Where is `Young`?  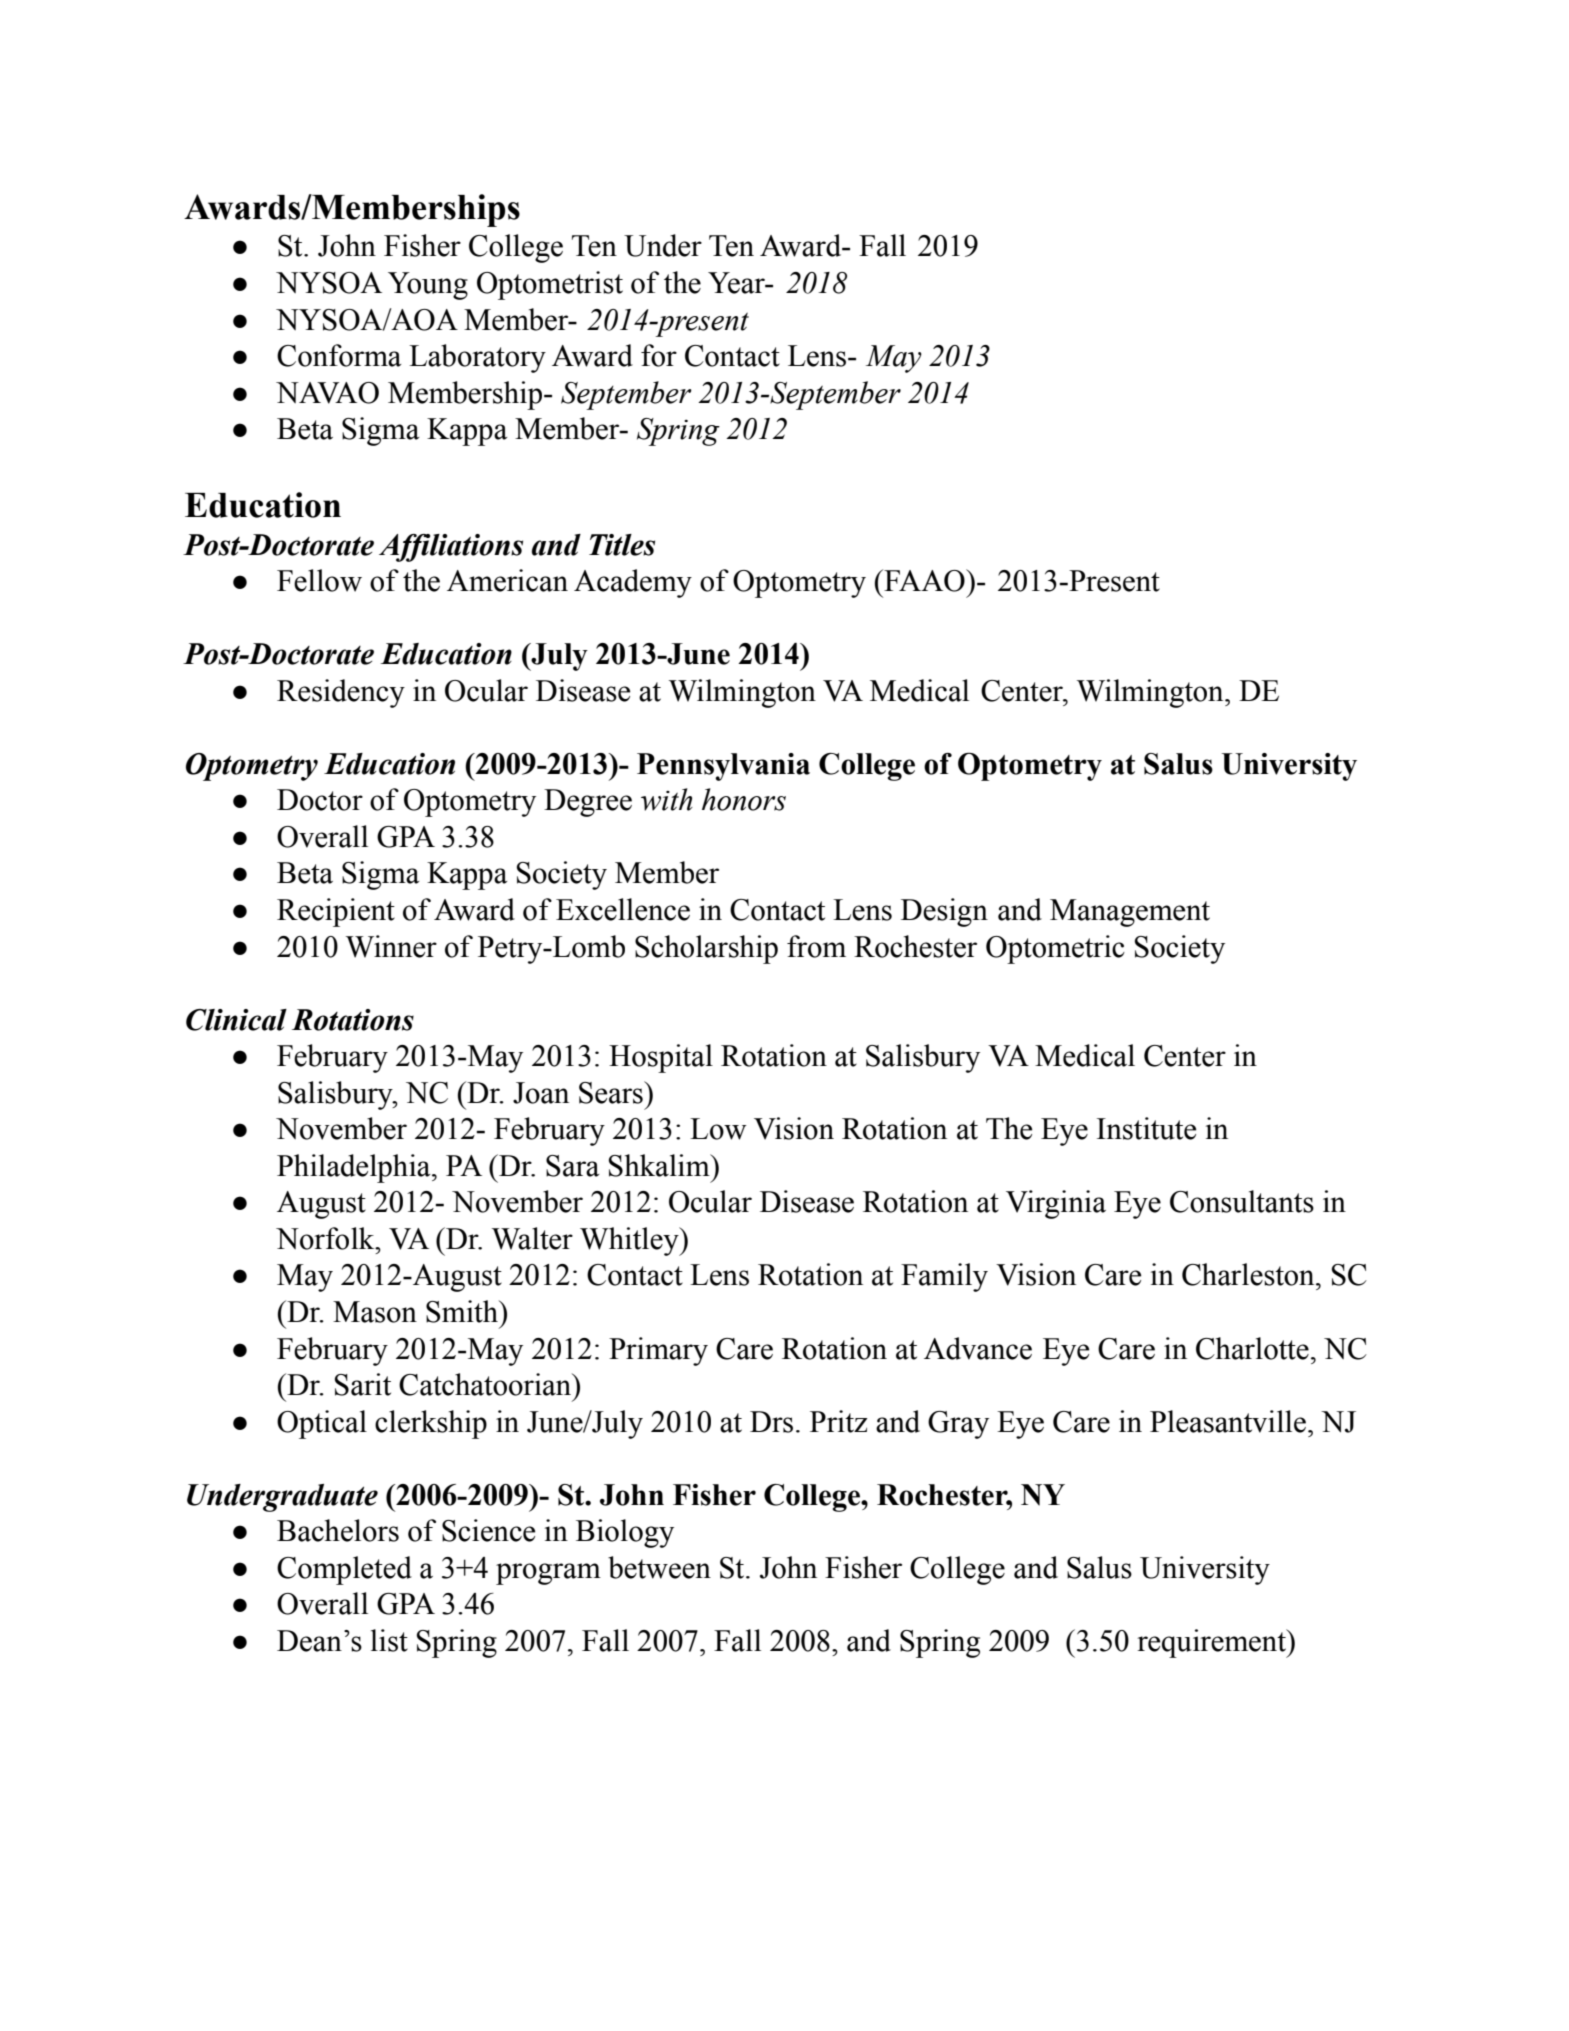 Young is located at coordinates (428, 286).
